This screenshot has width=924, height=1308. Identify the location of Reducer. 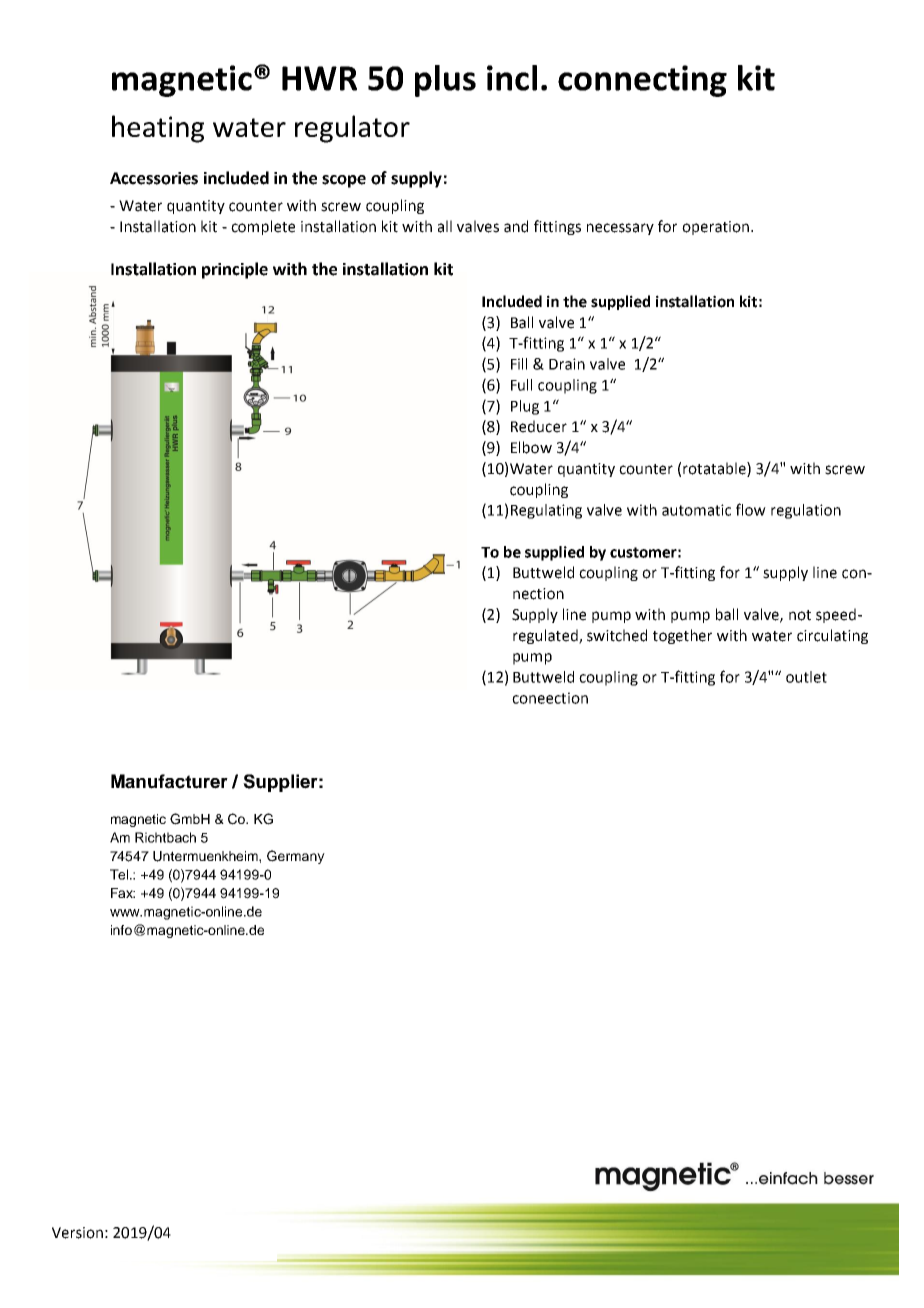
(539, 426).
